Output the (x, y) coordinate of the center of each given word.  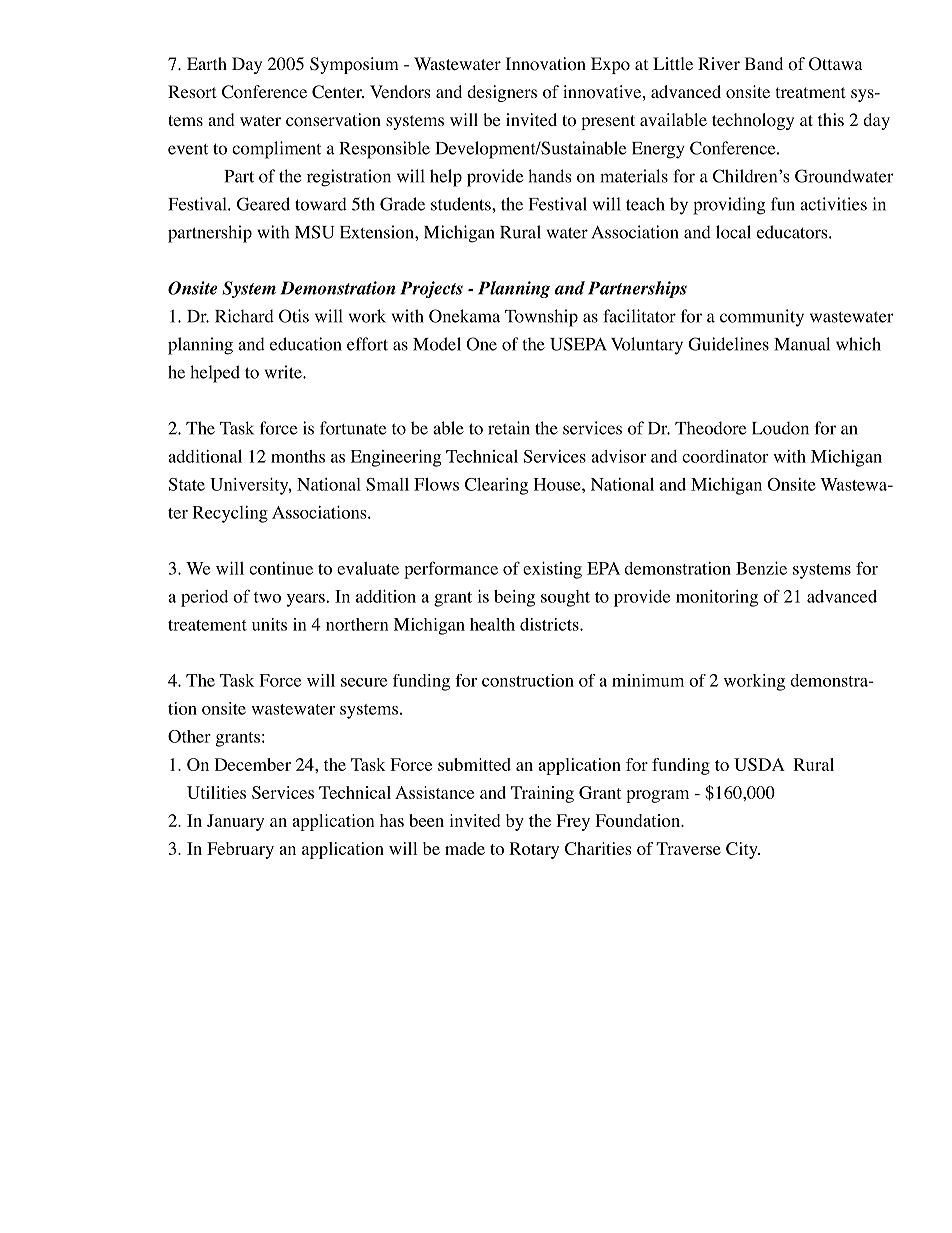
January (235, 822)
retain (509, 428)
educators (793, 232)
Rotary (534, 850)
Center (338, 92)
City (743, 850)
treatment (810, 92)
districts (550, 624)
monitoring (717, 598)
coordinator (725, 456)
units (269, 624)
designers (502, 93)
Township (541, 318)
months (298, 456)
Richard (244, 316)
